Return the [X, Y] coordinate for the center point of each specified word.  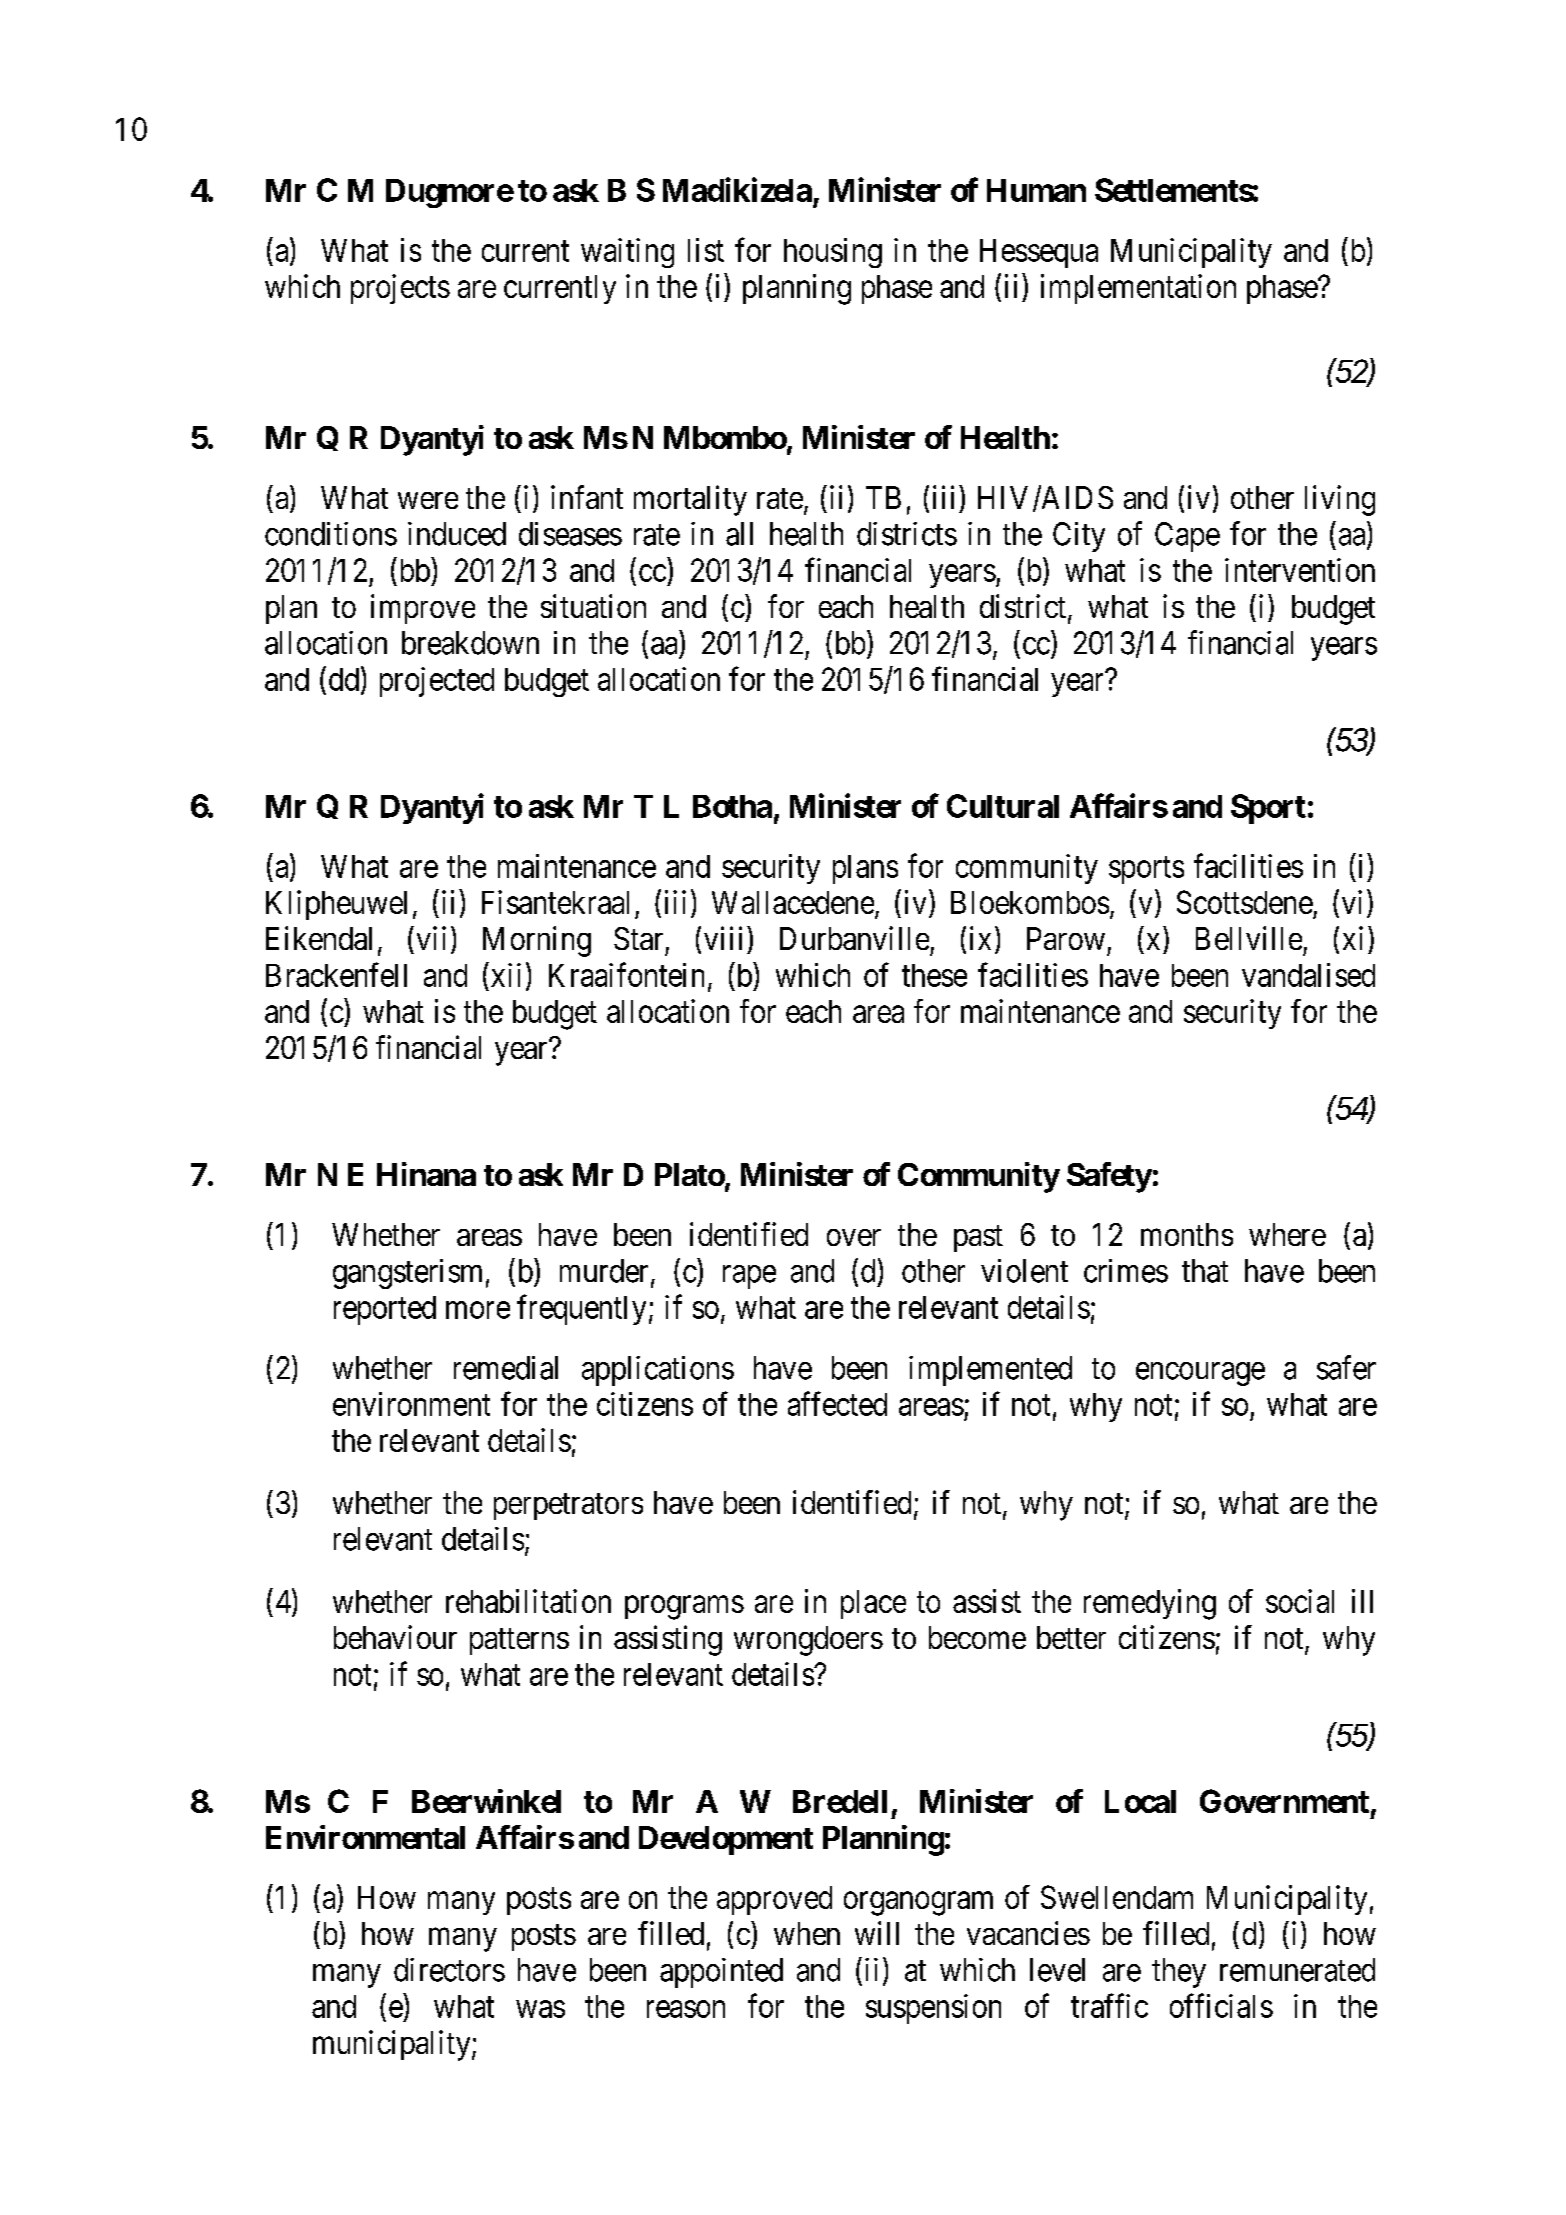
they [1179, 1973]
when [807, 1933]
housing [833, 253]
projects [400, 289]
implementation [1138, 289]
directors [449, 1970]
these [934, 975]
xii [506, 975]
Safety [1109, 1177]
